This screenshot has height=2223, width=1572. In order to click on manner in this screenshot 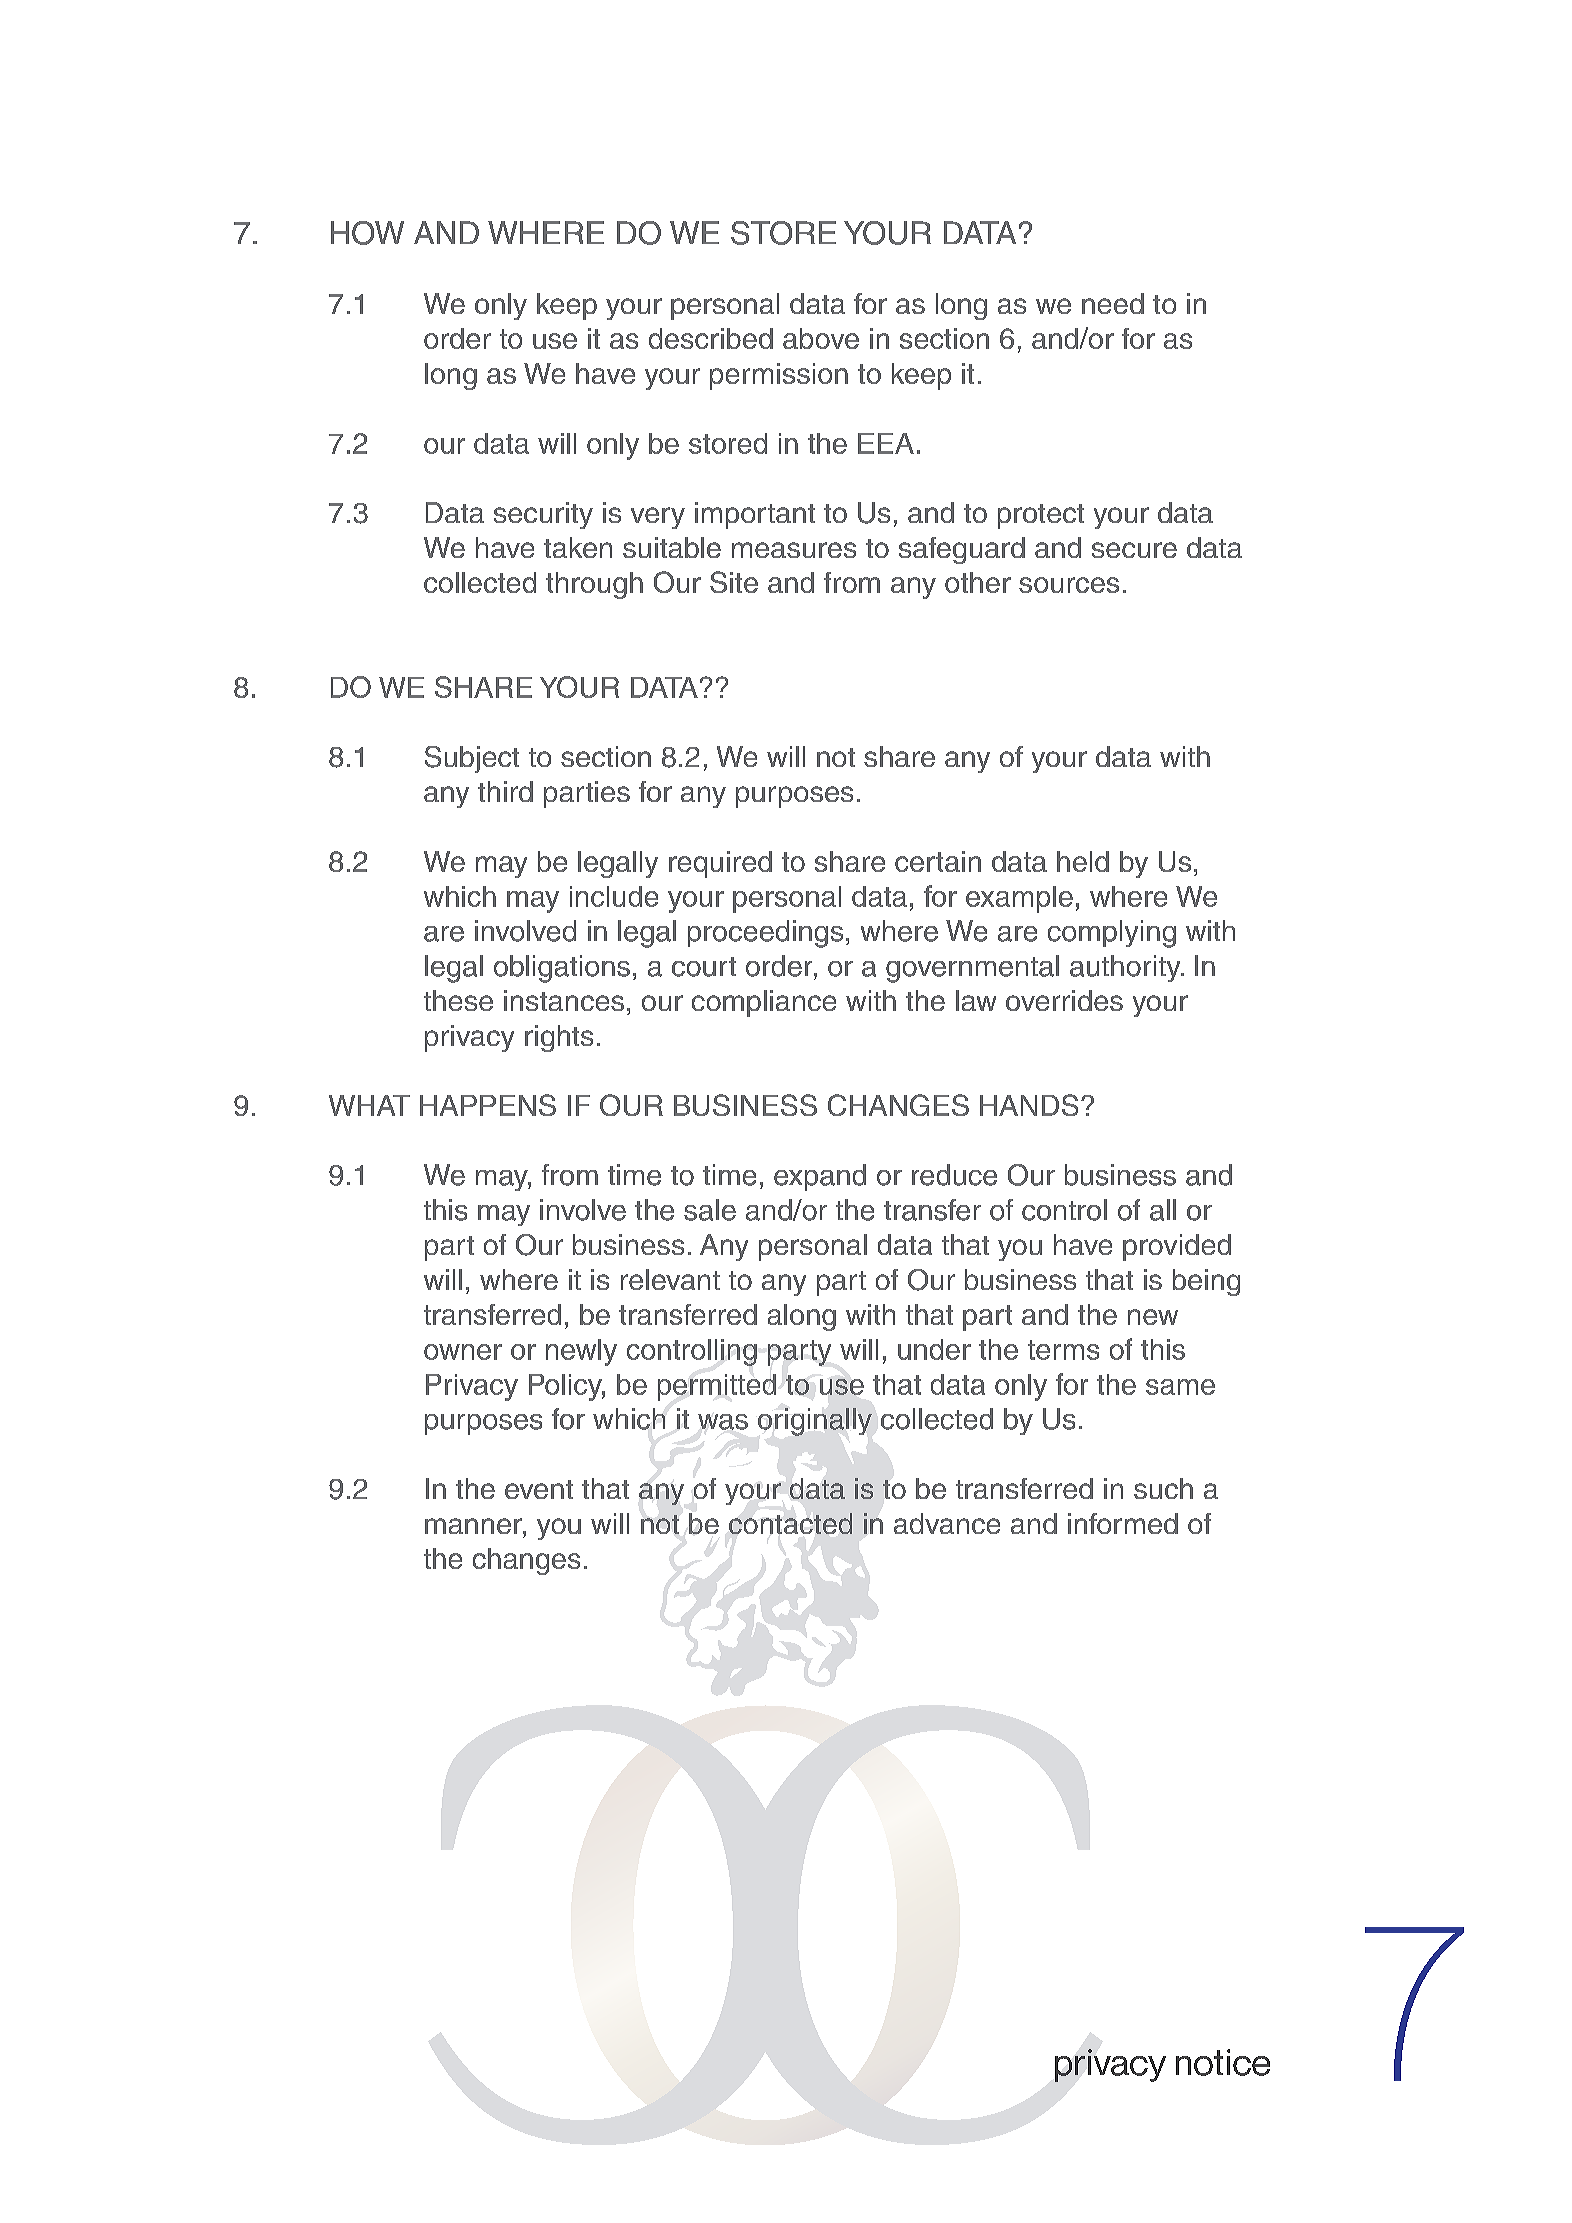, I will do `click(474, 1526)`.
